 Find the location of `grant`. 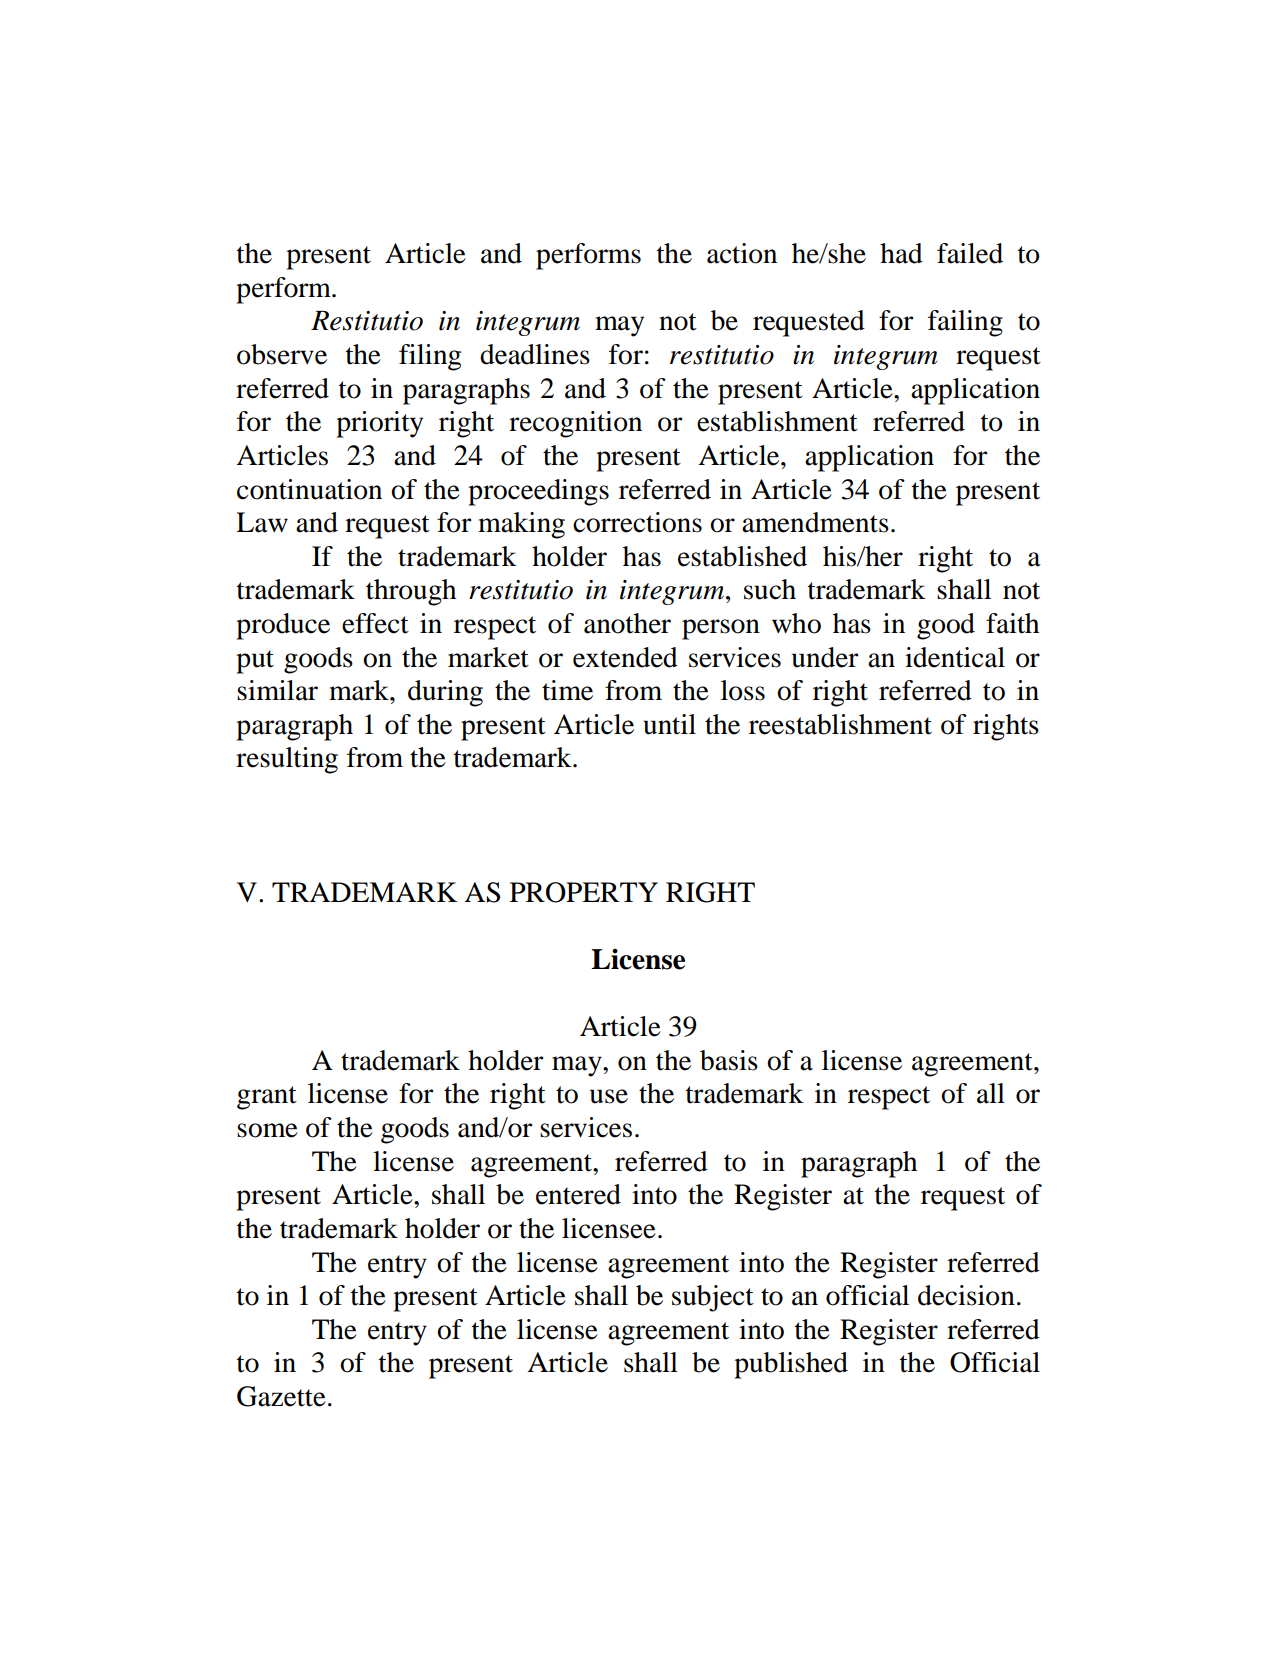

grant is located at coordinates (267, 1098).
